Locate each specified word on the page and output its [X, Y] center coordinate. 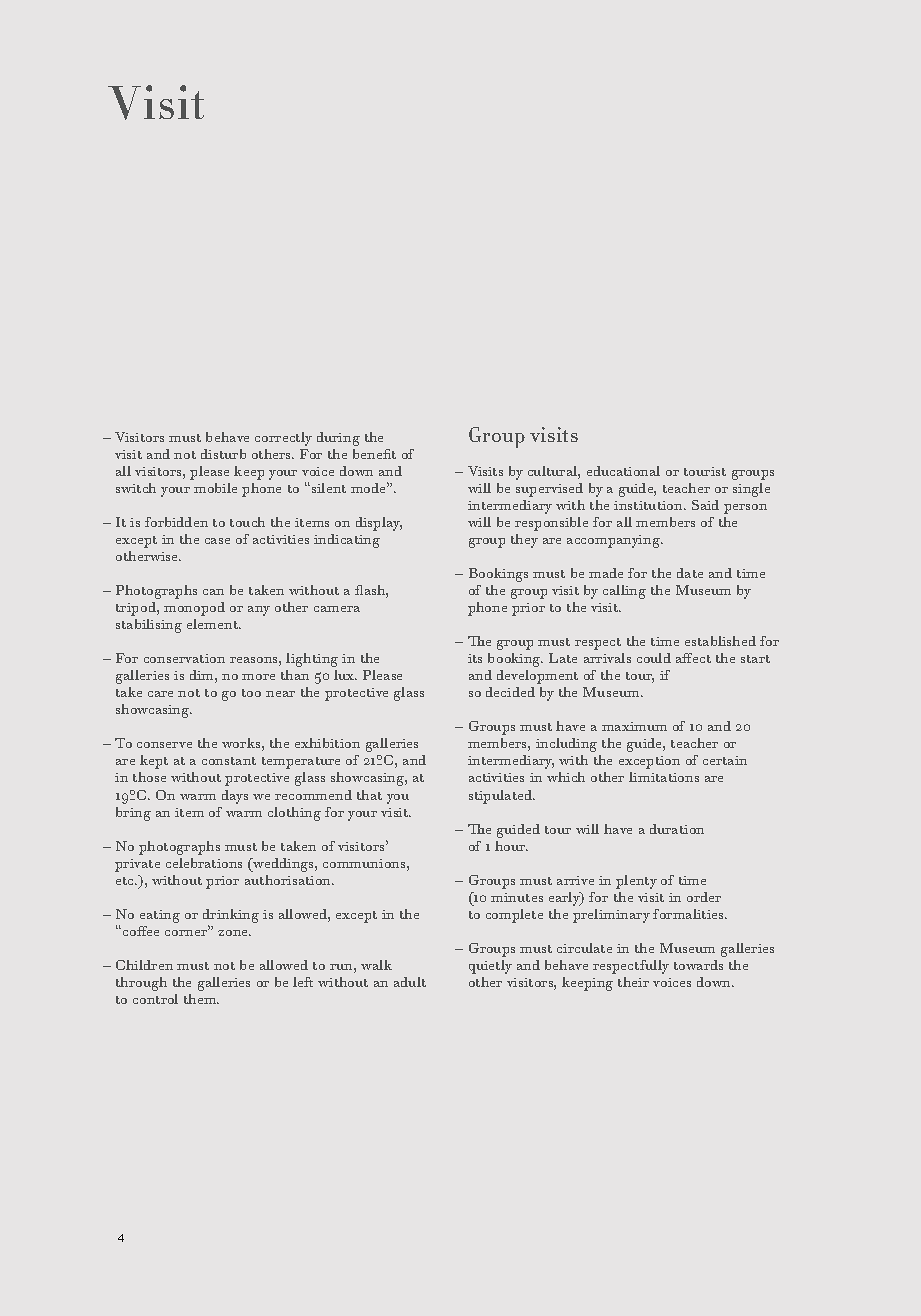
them [201, 999]
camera [337, 609]
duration [677, 829]
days [235, 797]
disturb [223, 454]
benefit [374, 454]
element [214, 624]
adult [410, 982]
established [720, 641]
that [369, 795]
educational [623, 471]
